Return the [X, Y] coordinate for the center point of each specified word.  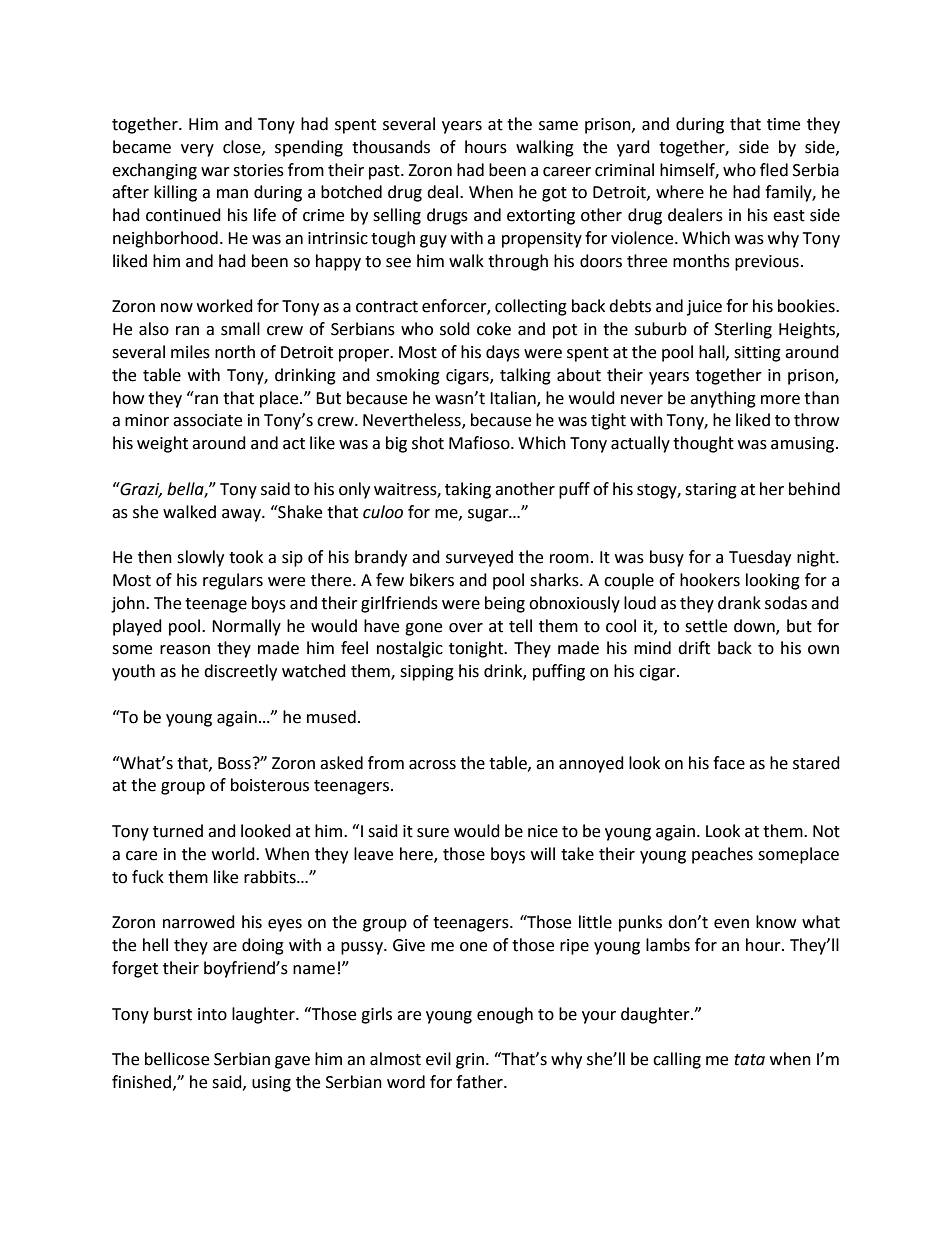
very [197, 150]
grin [470, 1061]
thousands [391, 147]
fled [774, 170]
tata [749, 1060]
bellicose [177, 1059]
